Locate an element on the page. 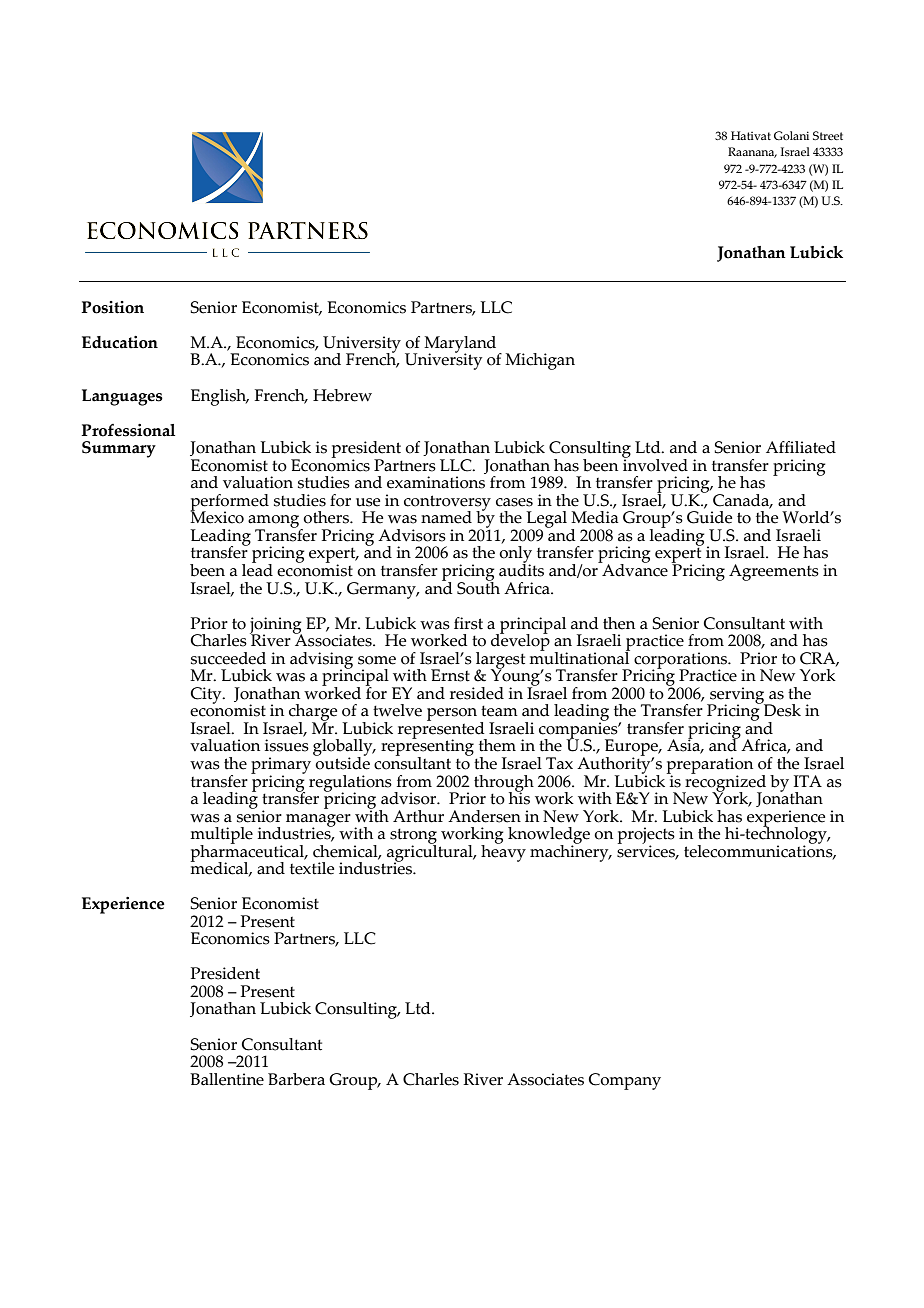 The width and height of the document is (924, 1308). them is located at coordinates (497, 745).
